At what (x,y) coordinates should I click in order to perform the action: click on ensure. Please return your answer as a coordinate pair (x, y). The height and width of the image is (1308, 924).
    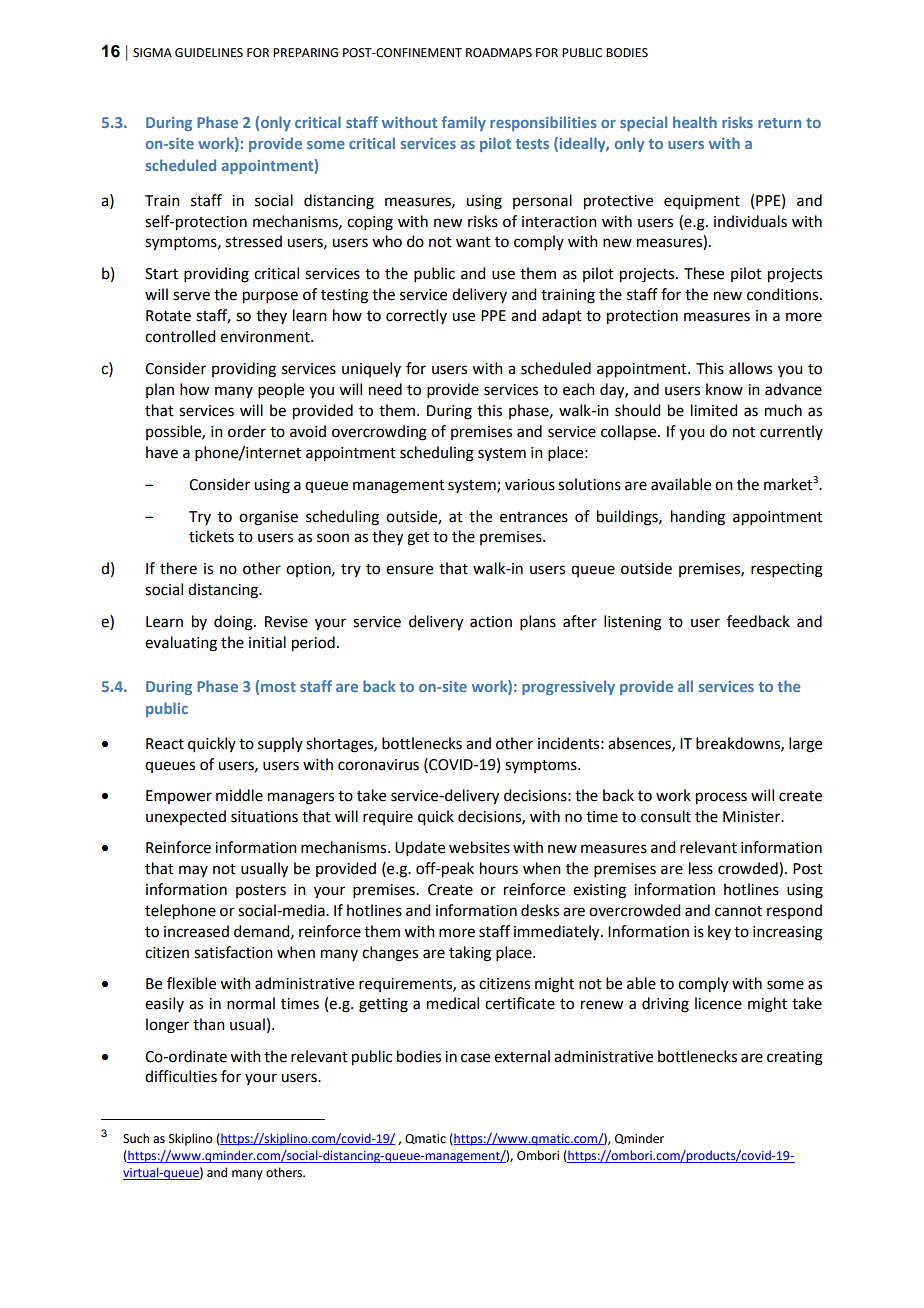
    Looking at the image, I should click on (409, 570).
